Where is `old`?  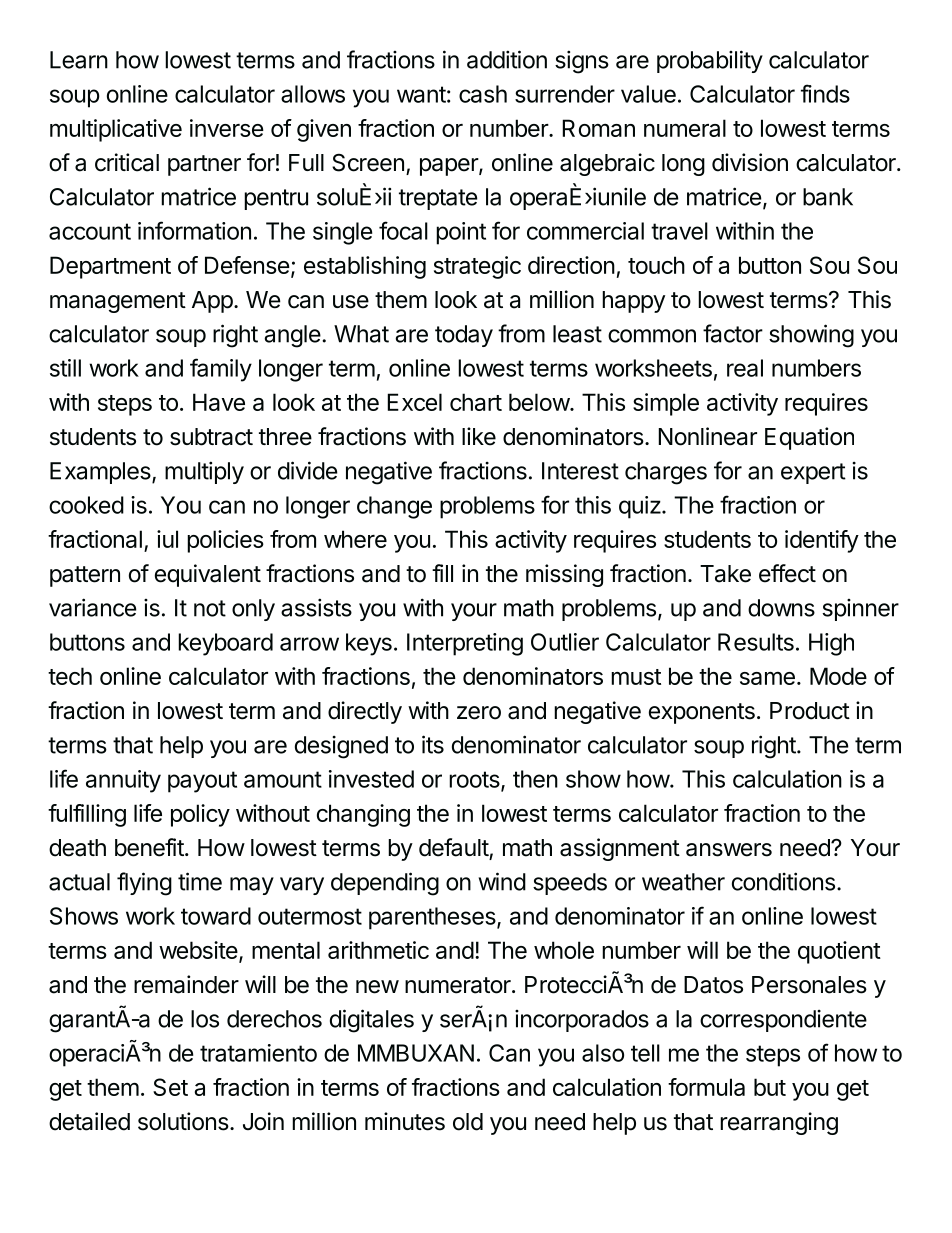 old is located at coordinates (468, 1122).
